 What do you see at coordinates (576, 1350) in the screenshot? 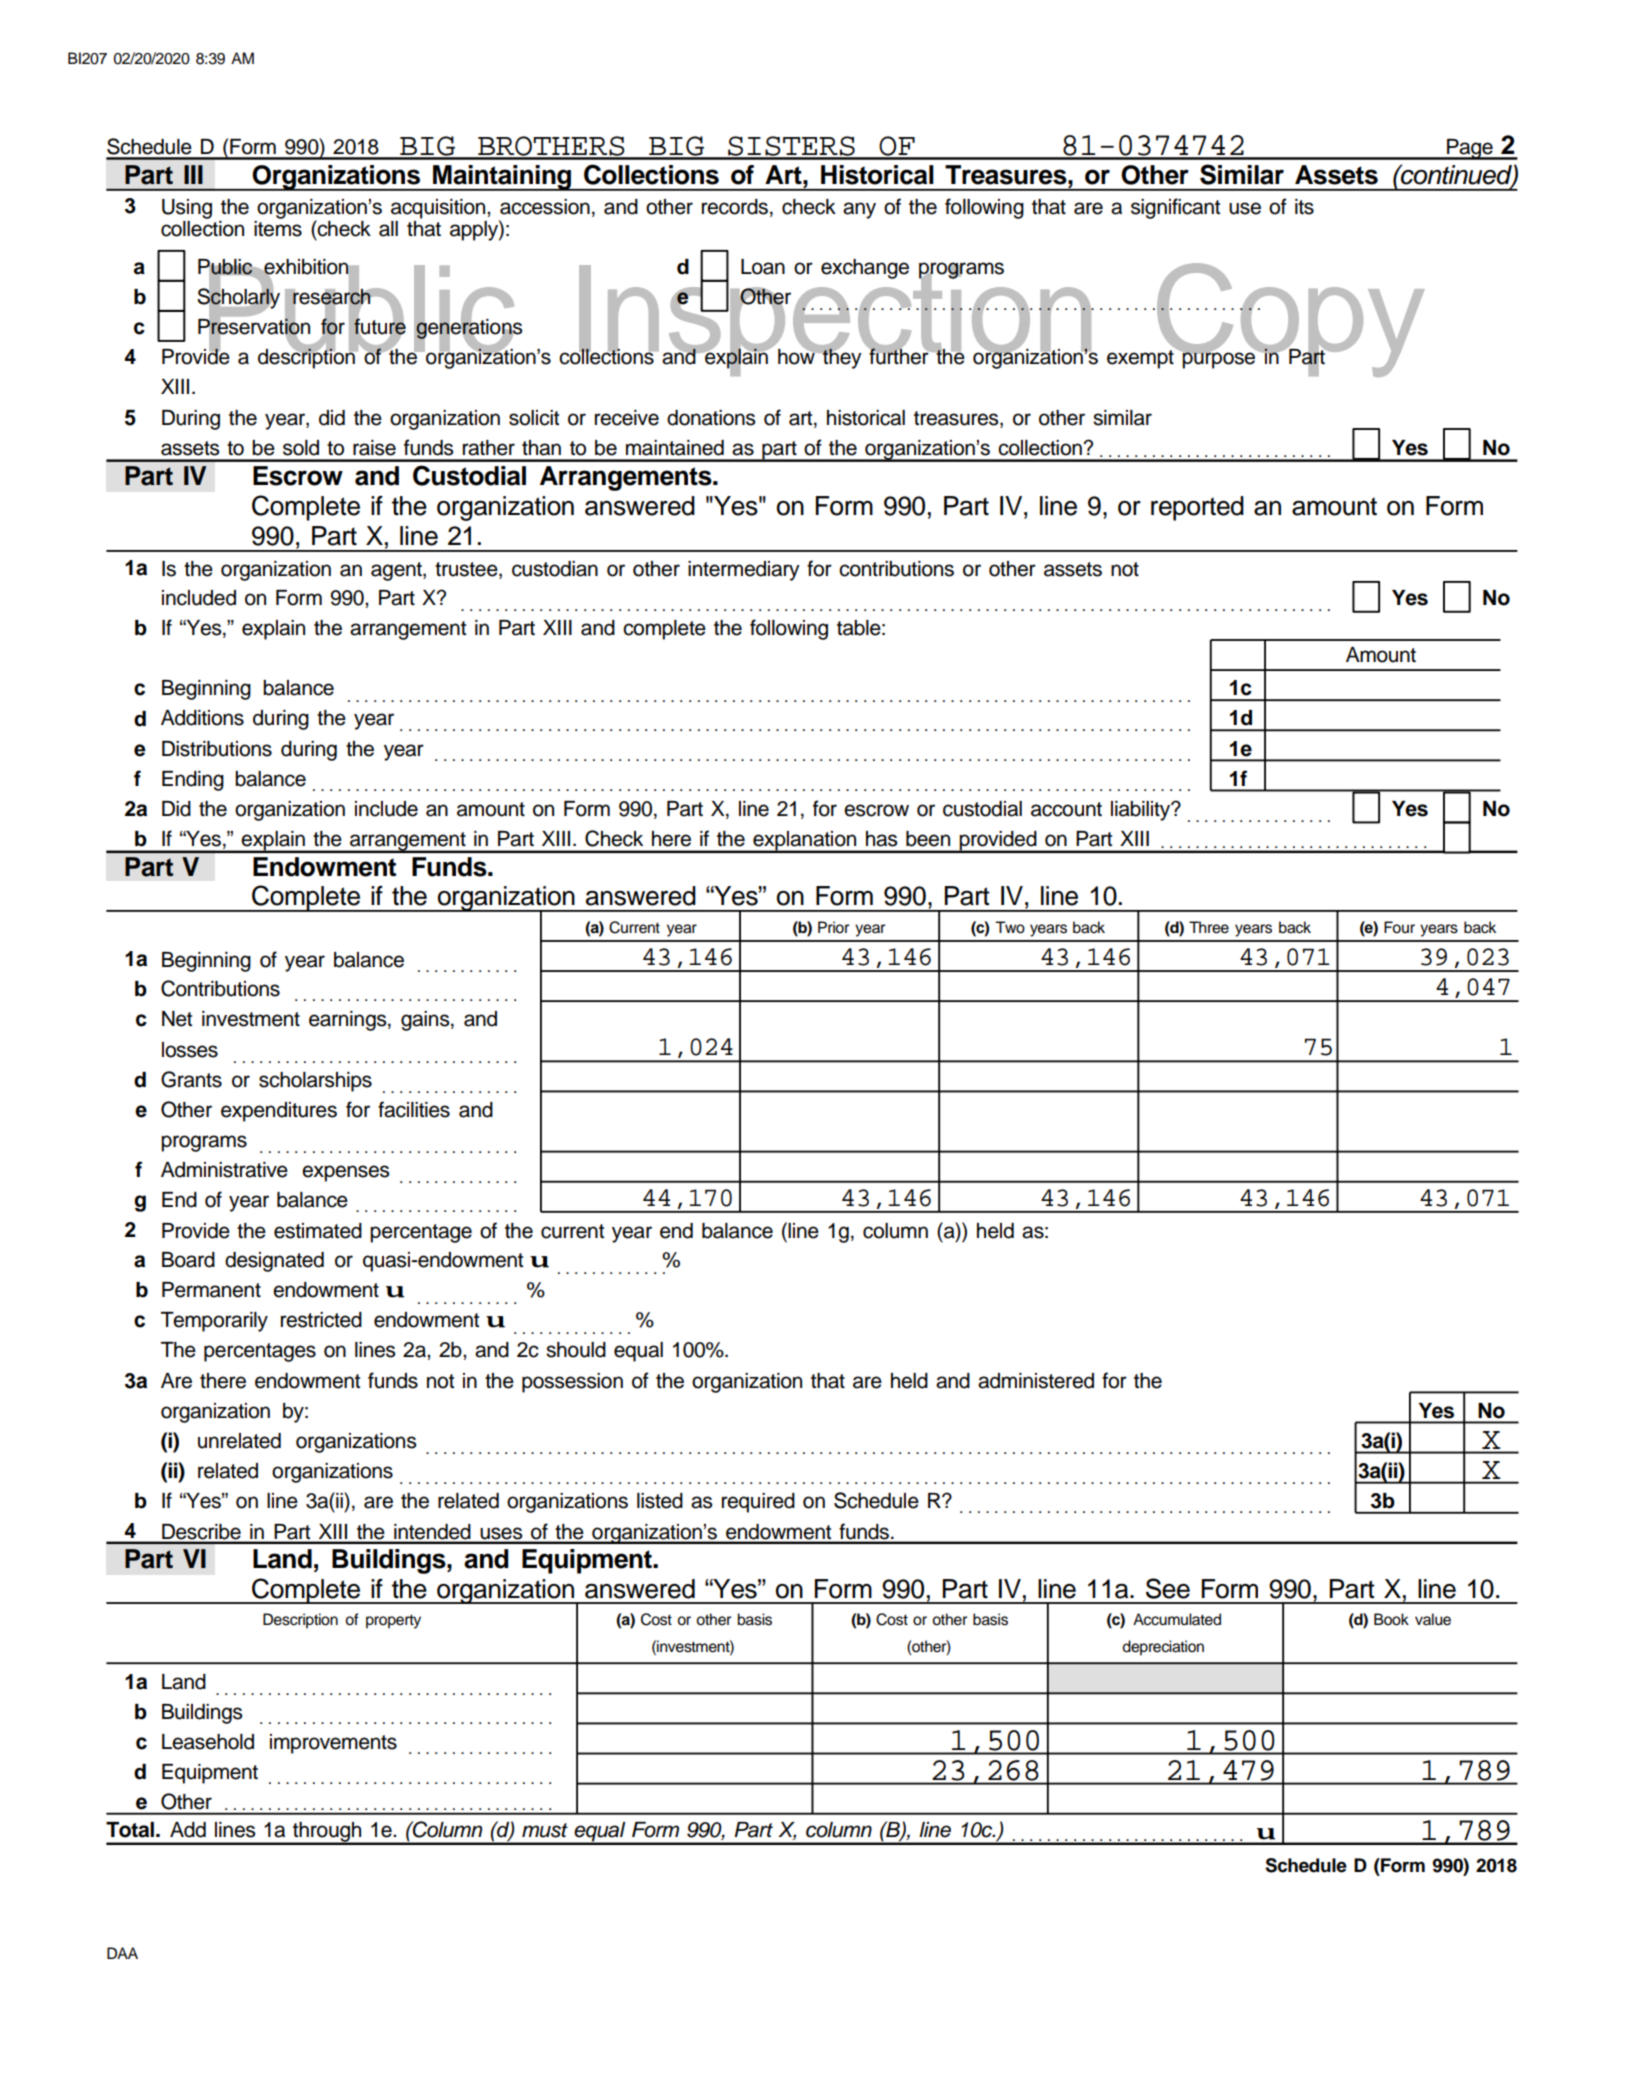
I see `should` at bounding box center [576, 1350].
